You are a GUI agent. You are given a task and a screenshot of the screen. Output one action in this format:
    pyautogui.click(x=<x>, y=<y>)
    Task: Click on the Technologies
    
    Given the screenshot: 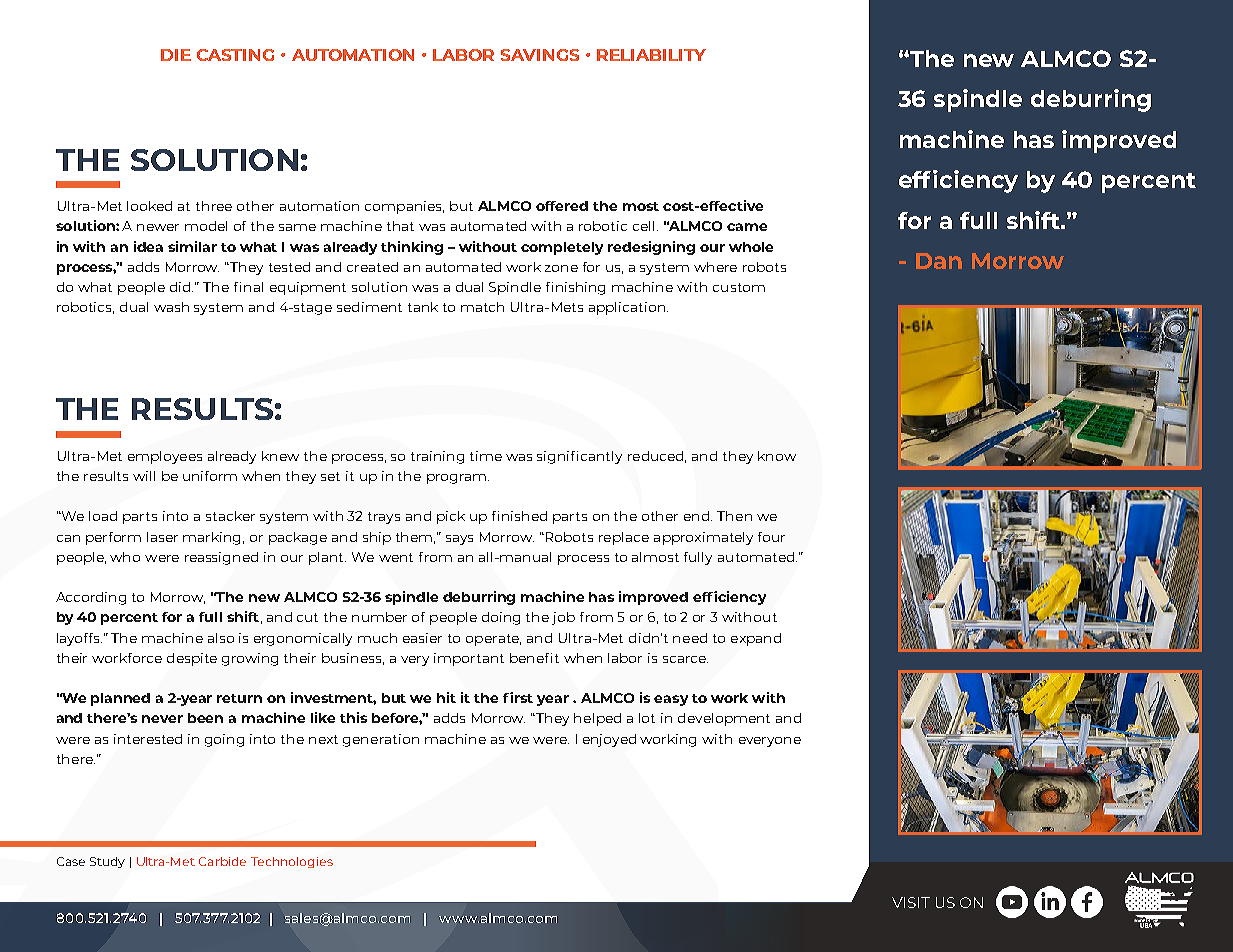 What is the action you would take?
    pyautogui.click(x=292, y=862)
